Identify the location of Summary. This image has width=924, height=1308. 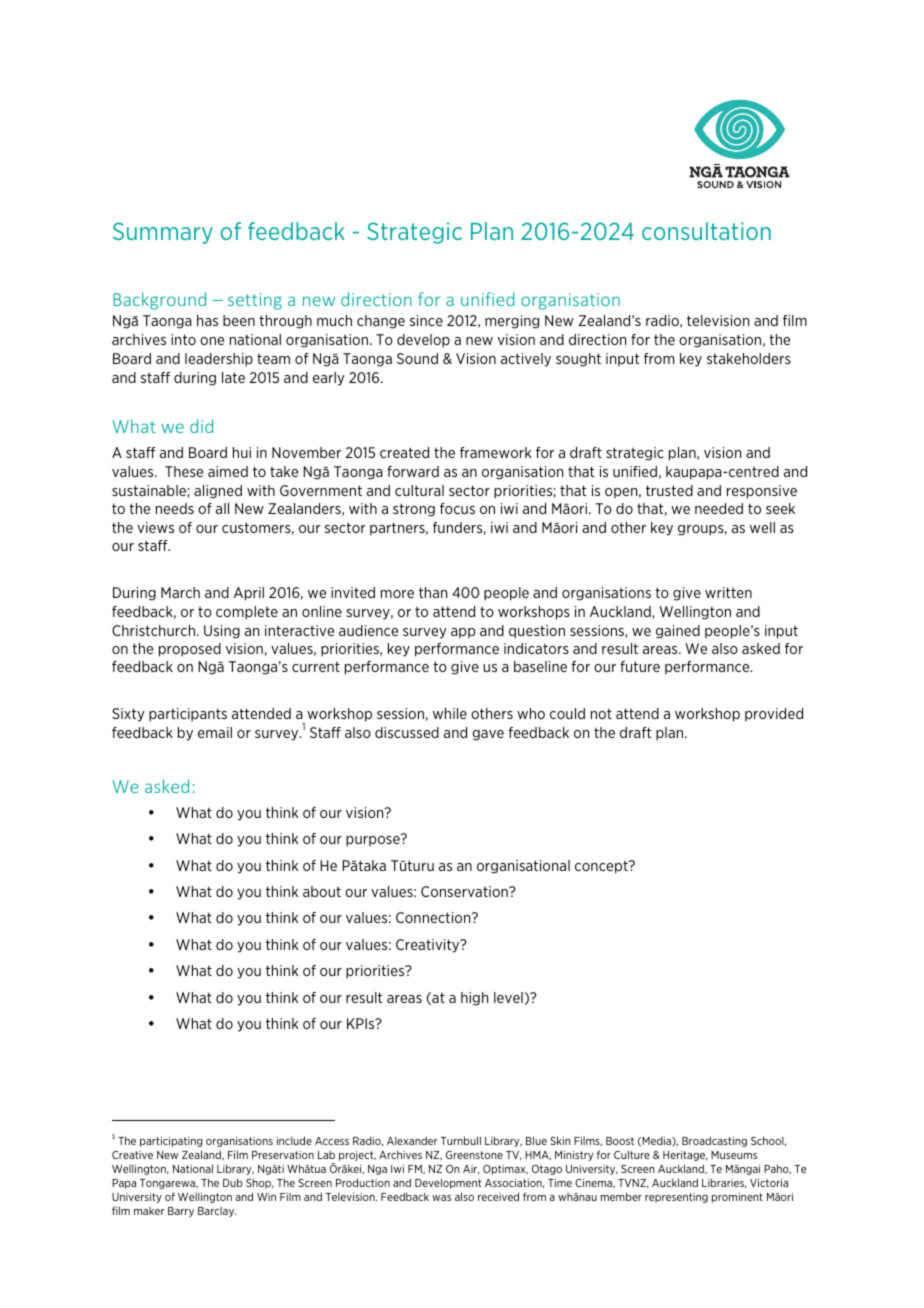
(163, 233).
